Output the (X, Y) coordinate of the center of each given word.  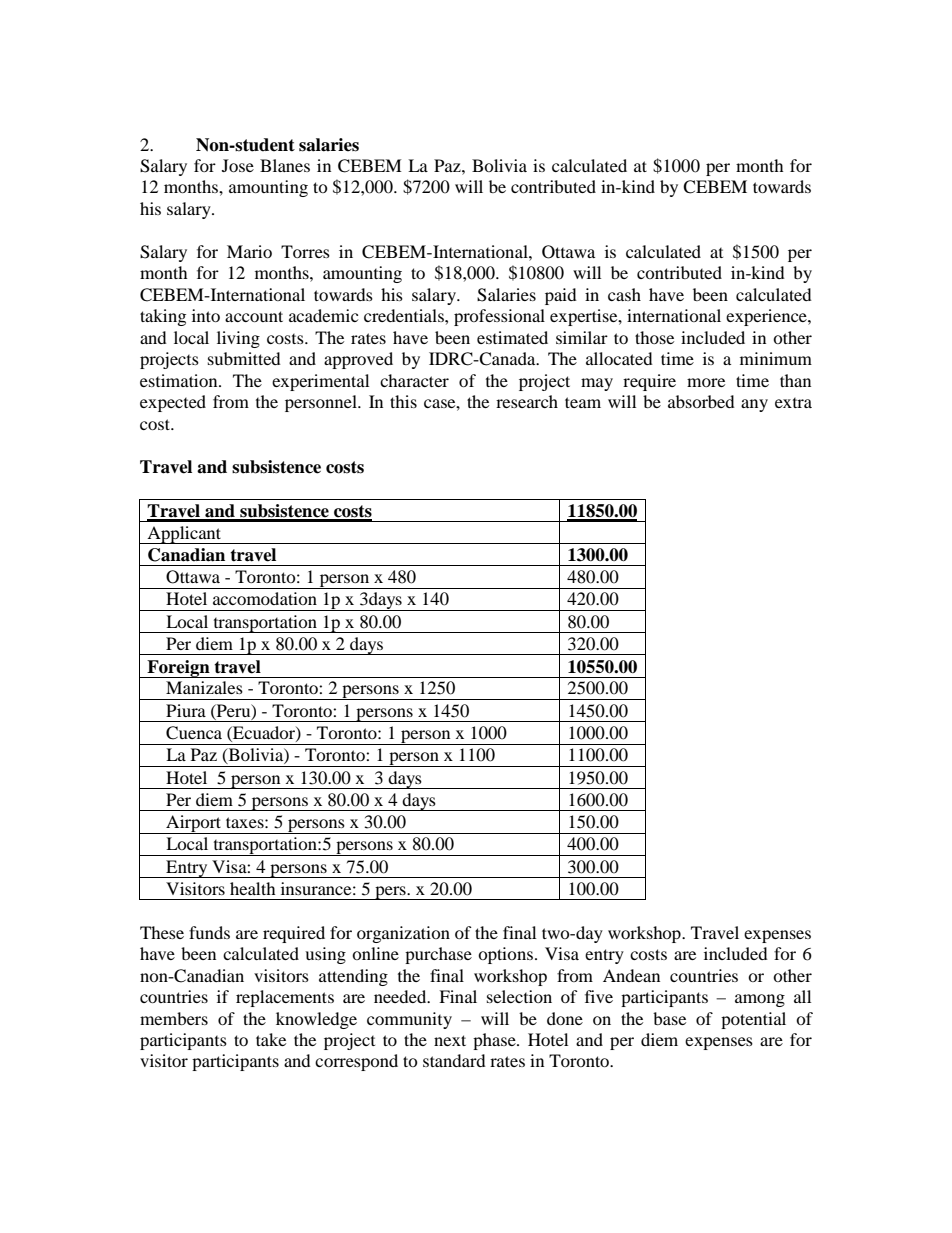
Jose (238, 165)
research (527, 401)
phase (495, 1041)
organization (403, 934)
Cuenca (194, 733)
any (754, 405)
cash (624, 294)
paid (561, 296)
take (271, 1039)
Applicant (184, 535)
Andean (631, 975)
